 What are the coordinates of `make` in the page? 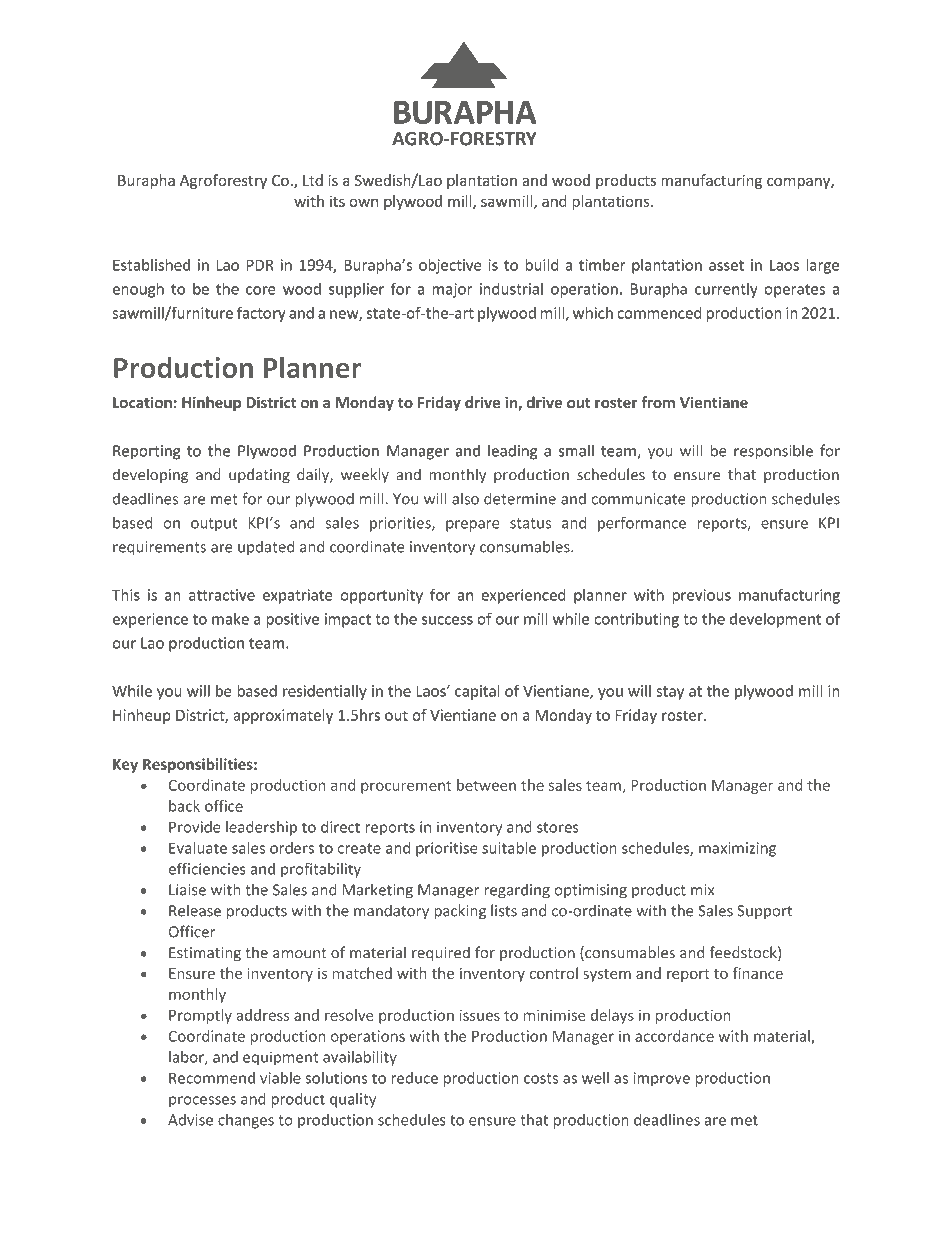 It's located at (230, 619).
